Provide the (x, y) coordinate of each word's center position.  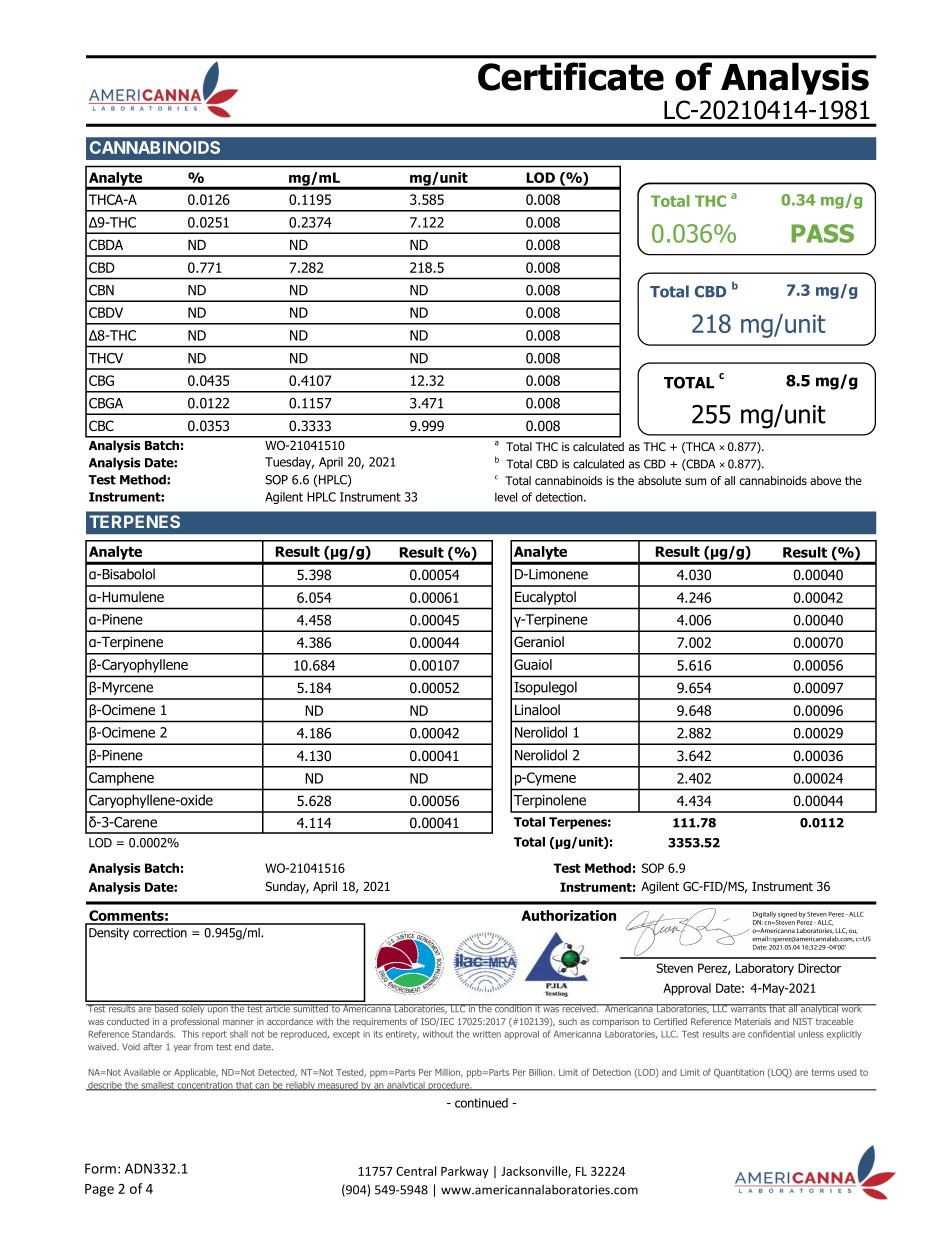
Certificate (571, 76)
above (825, 480)
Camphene (121, 779)
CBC (101, 425)
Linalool (537, 710)
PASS (822, 233)
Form (100, 1168)
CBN (101, 290)
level (506, 497)
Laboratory (765, 969)
